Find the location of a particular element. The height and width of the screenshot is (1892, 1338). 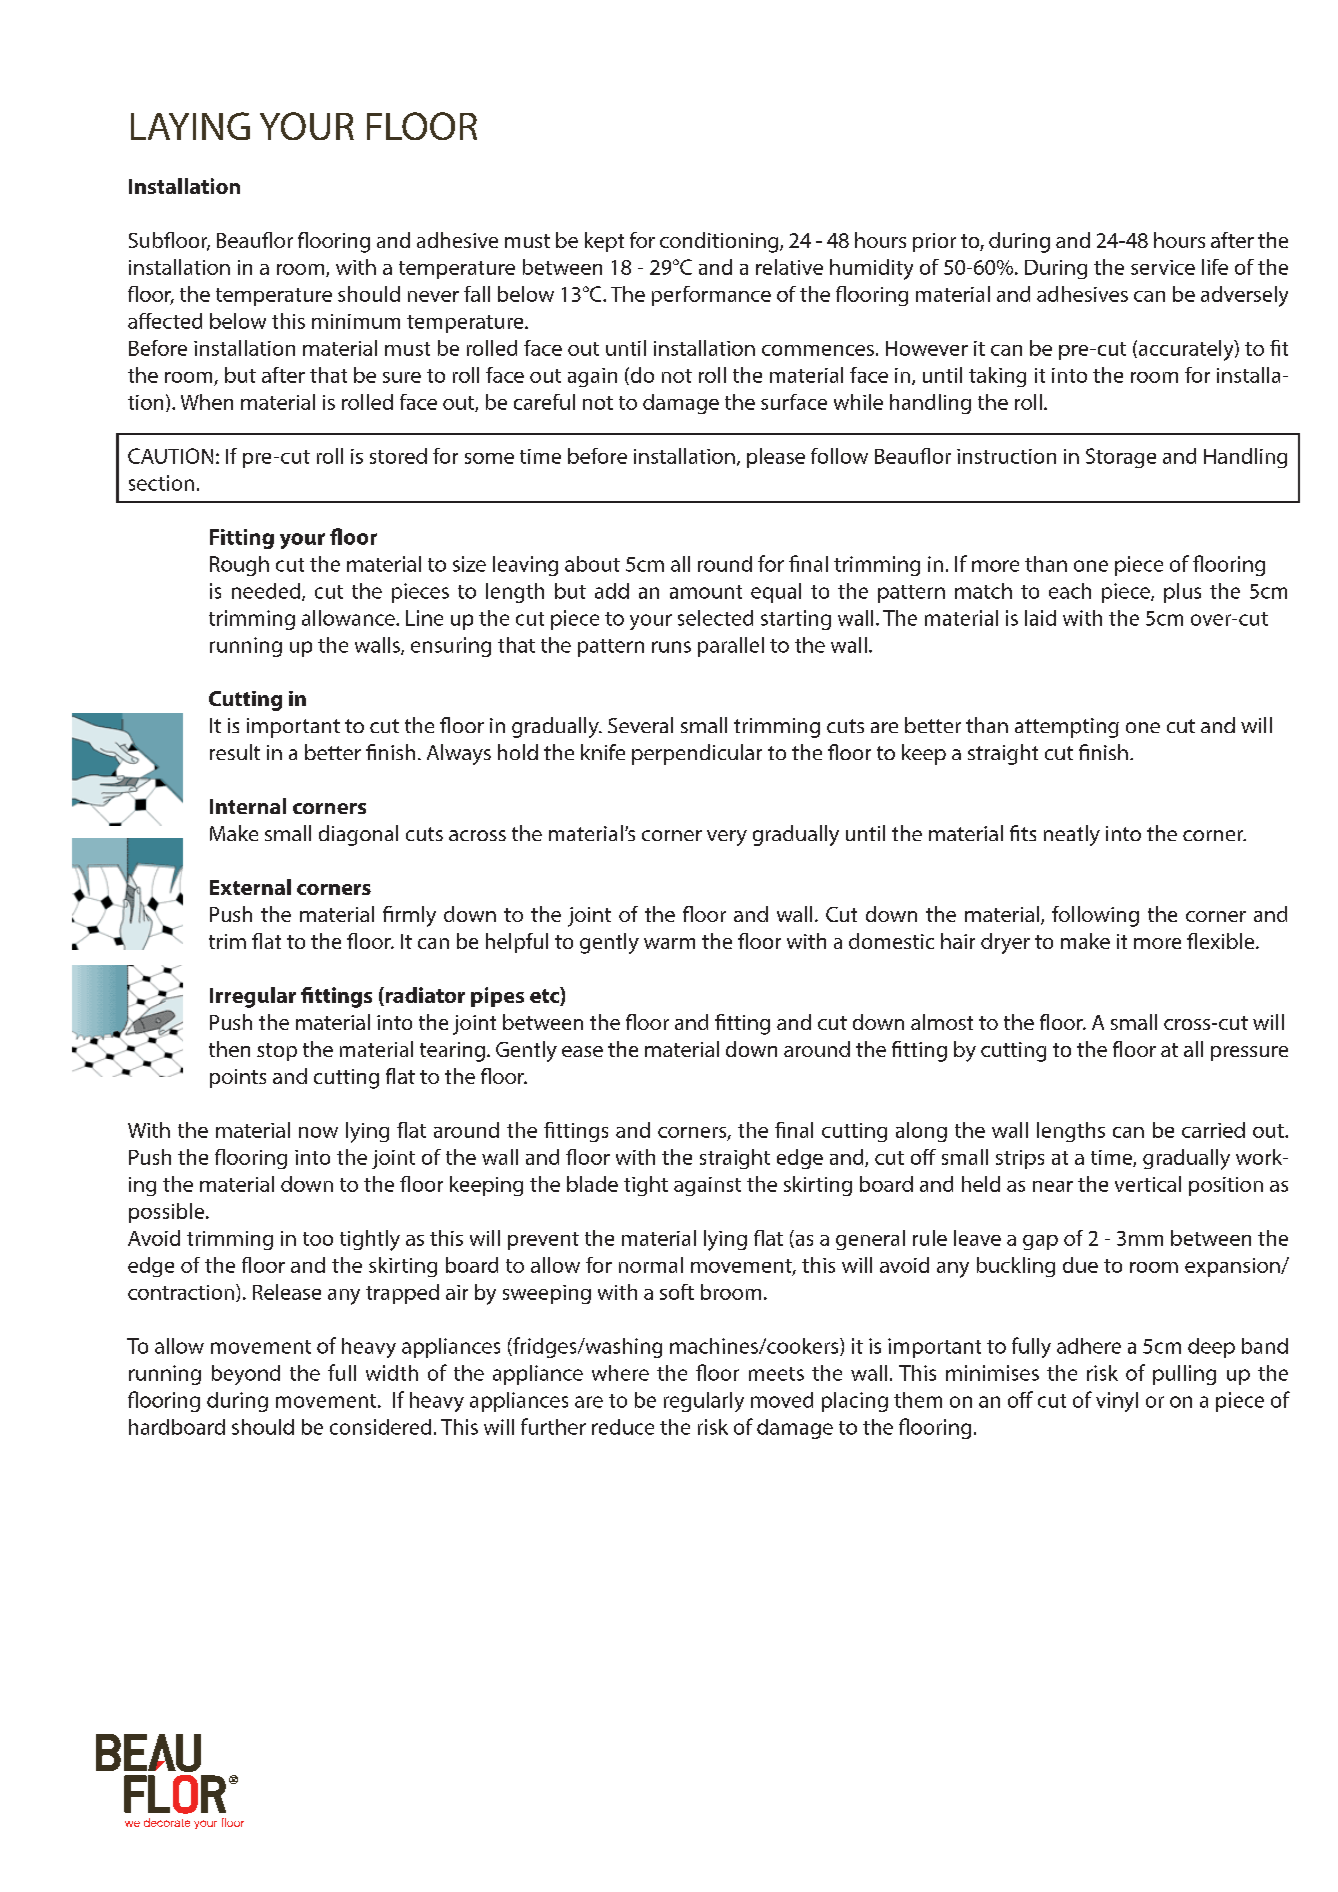

perpendicular is located at coordinates (697, 754).
